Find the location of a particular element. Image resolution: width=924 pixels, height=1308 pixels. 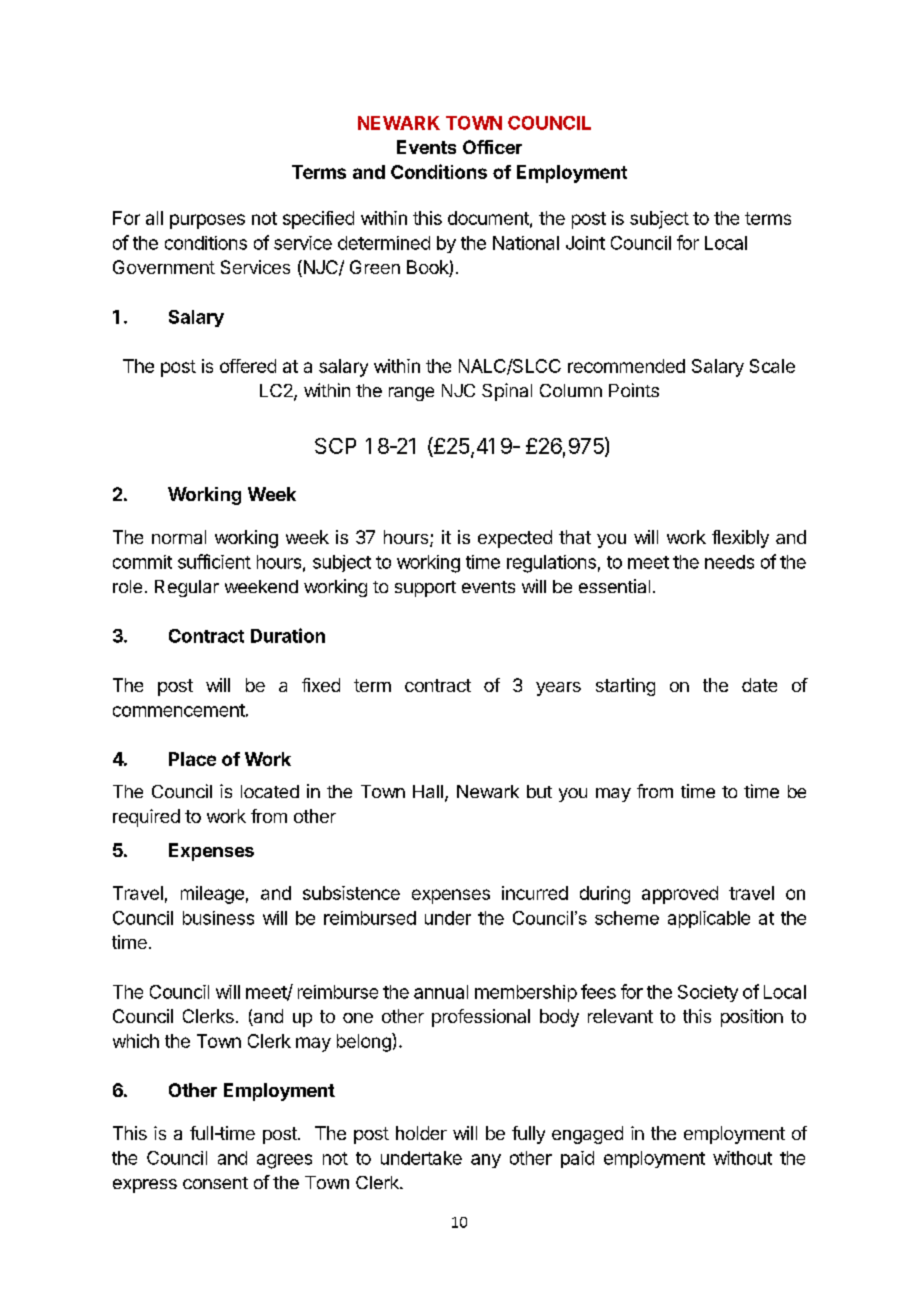

incurred is located at coordinates (535, 893).
